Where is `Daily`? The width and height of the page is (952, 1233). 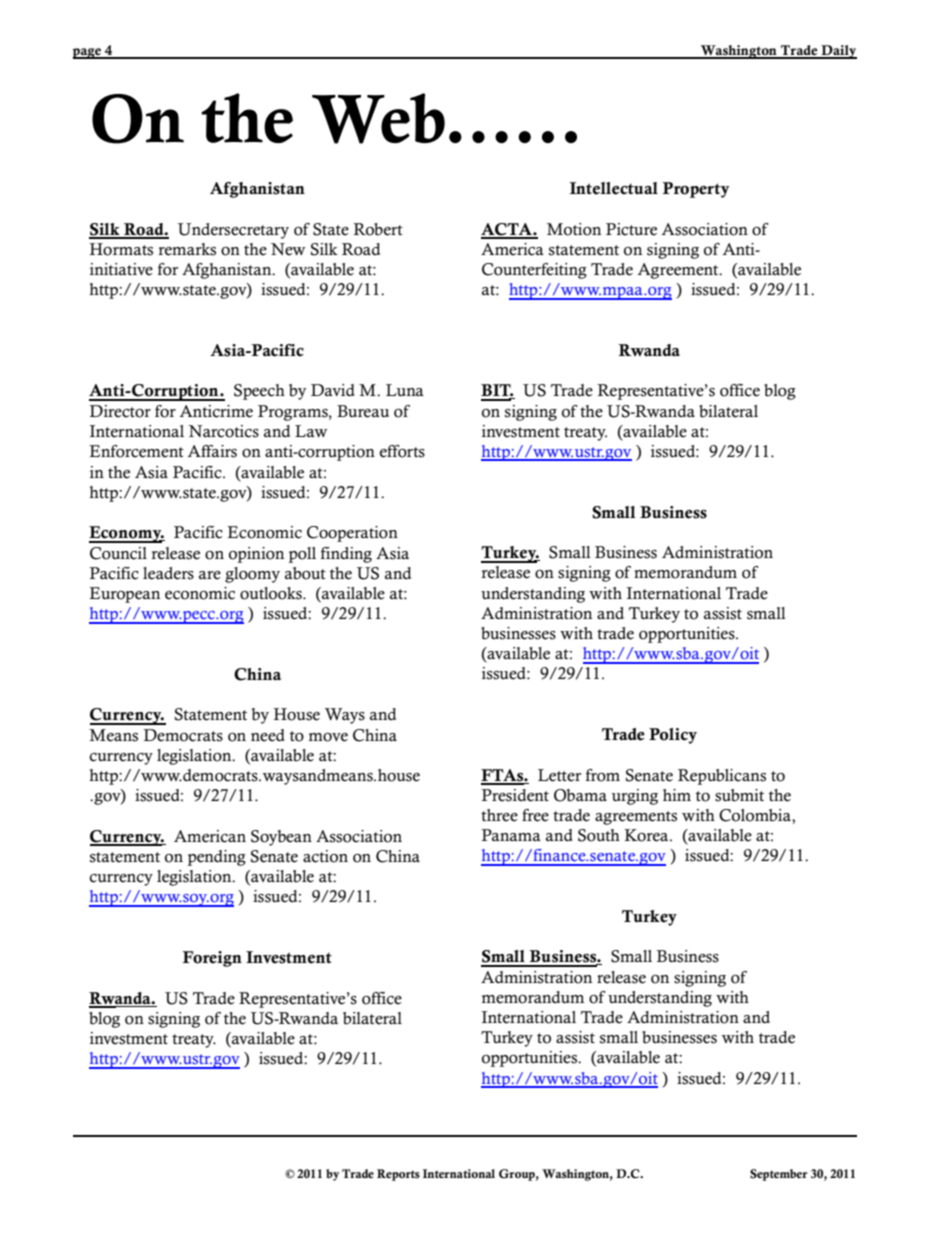
Daily is located at coordinates (838, 52).
